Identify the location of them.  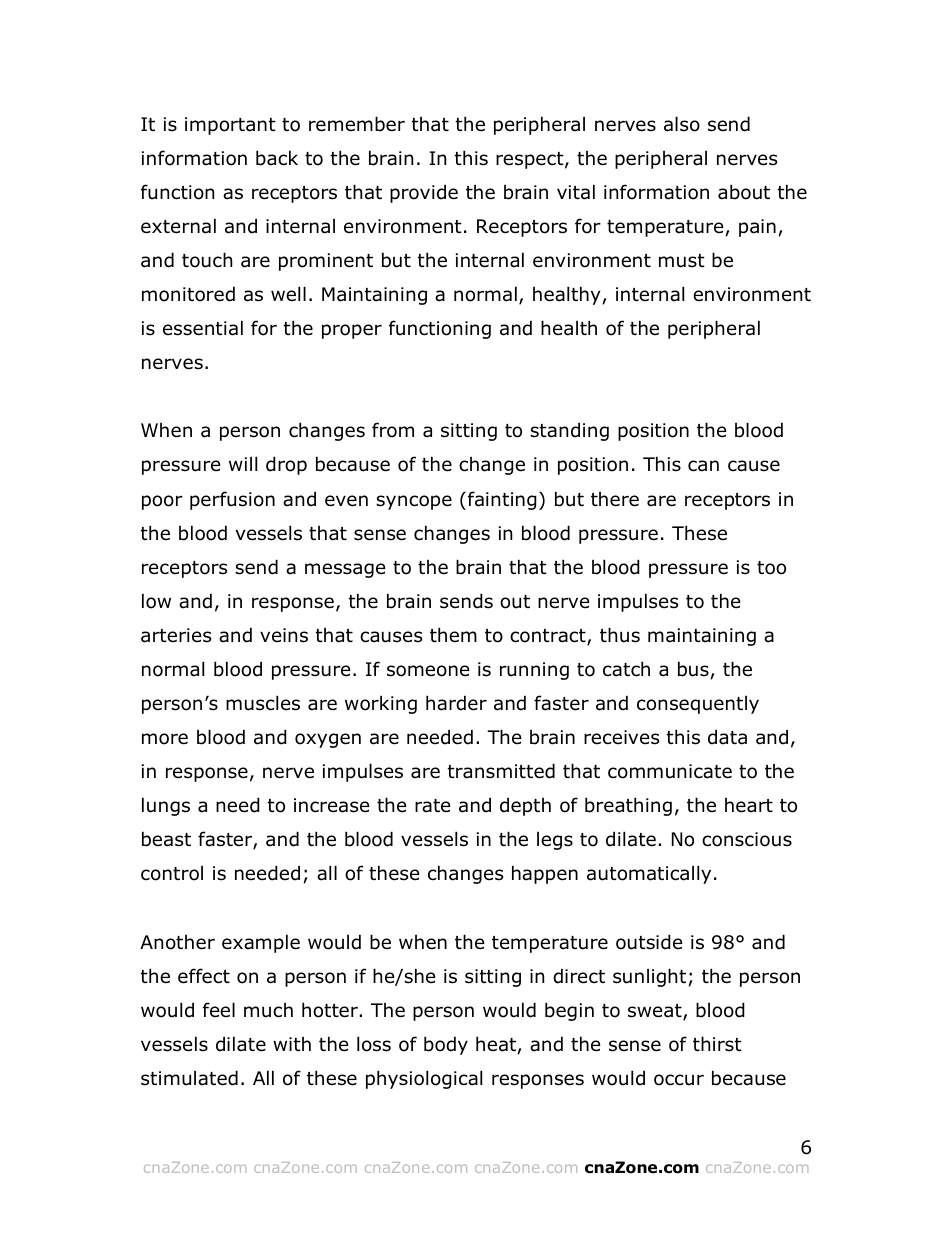
(453, 635).
